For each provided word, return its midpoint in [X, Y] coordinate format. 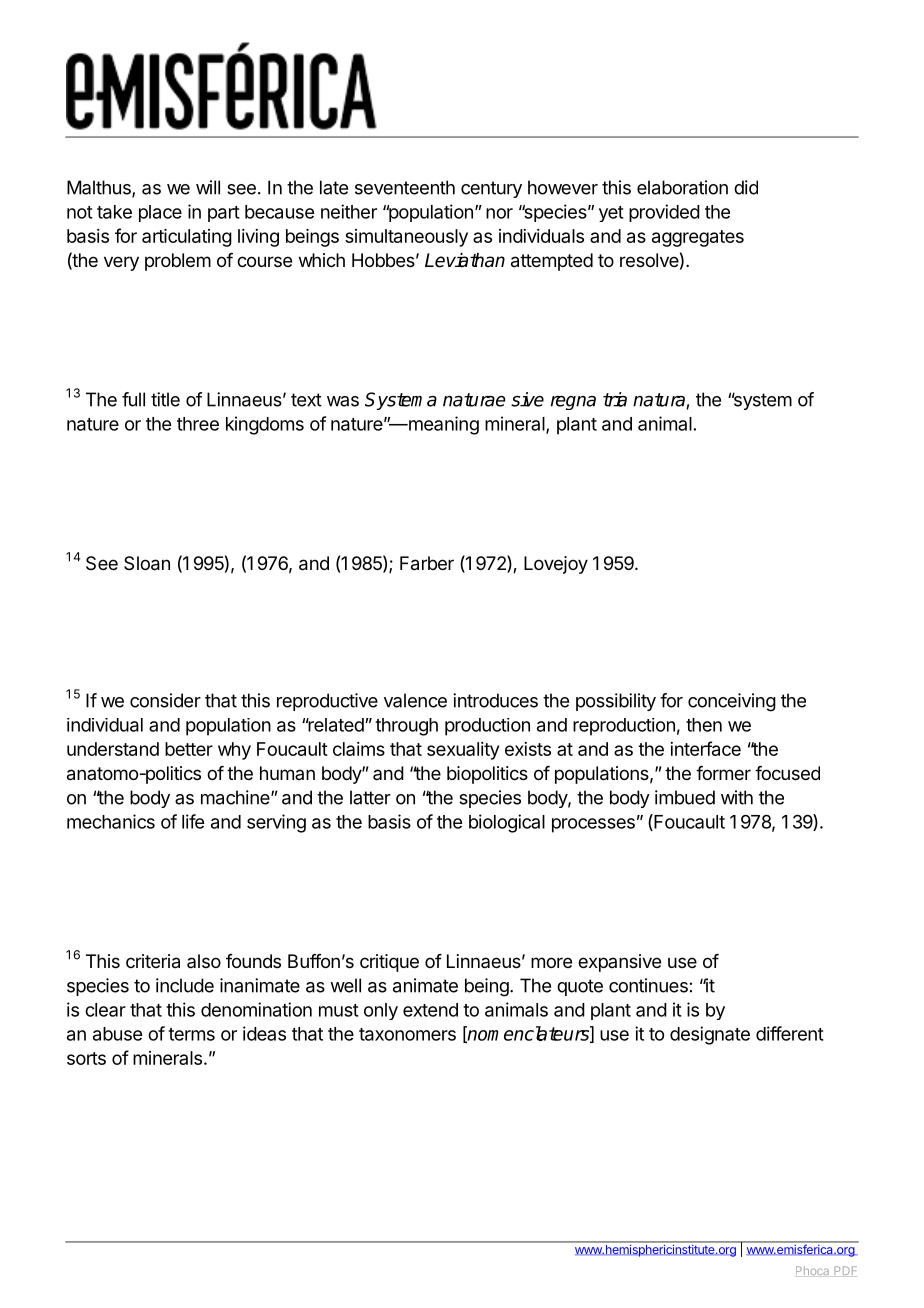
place [160, 213]
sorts [86, 1058]
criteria [153, 961]
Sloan [147, 563]
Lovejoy [556, 565]
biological [507, 823]
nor [499, 213]
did [746, 187]
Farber [427, 563]
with [737, 797]
